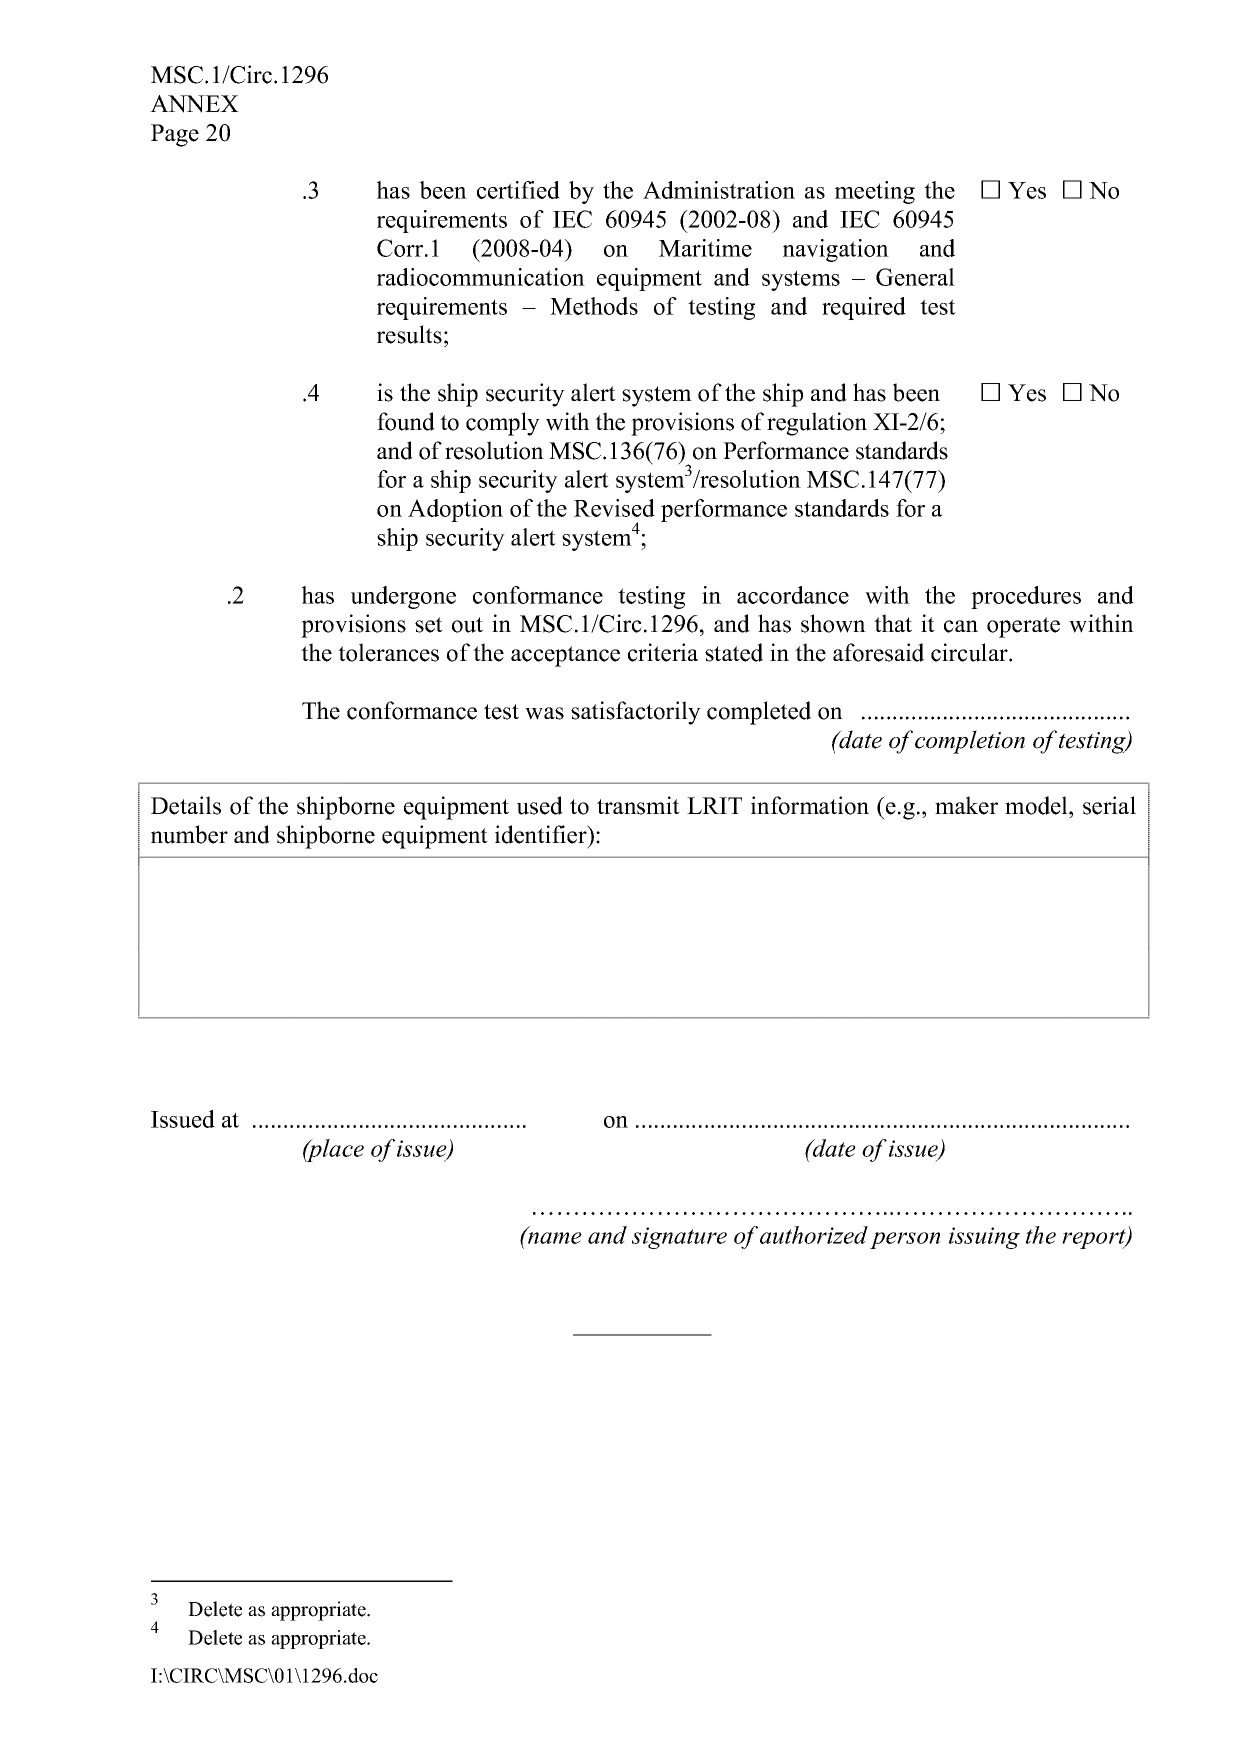  Describe the element at coordinates (875, 192) in the page. I see `meeting` at that location.
